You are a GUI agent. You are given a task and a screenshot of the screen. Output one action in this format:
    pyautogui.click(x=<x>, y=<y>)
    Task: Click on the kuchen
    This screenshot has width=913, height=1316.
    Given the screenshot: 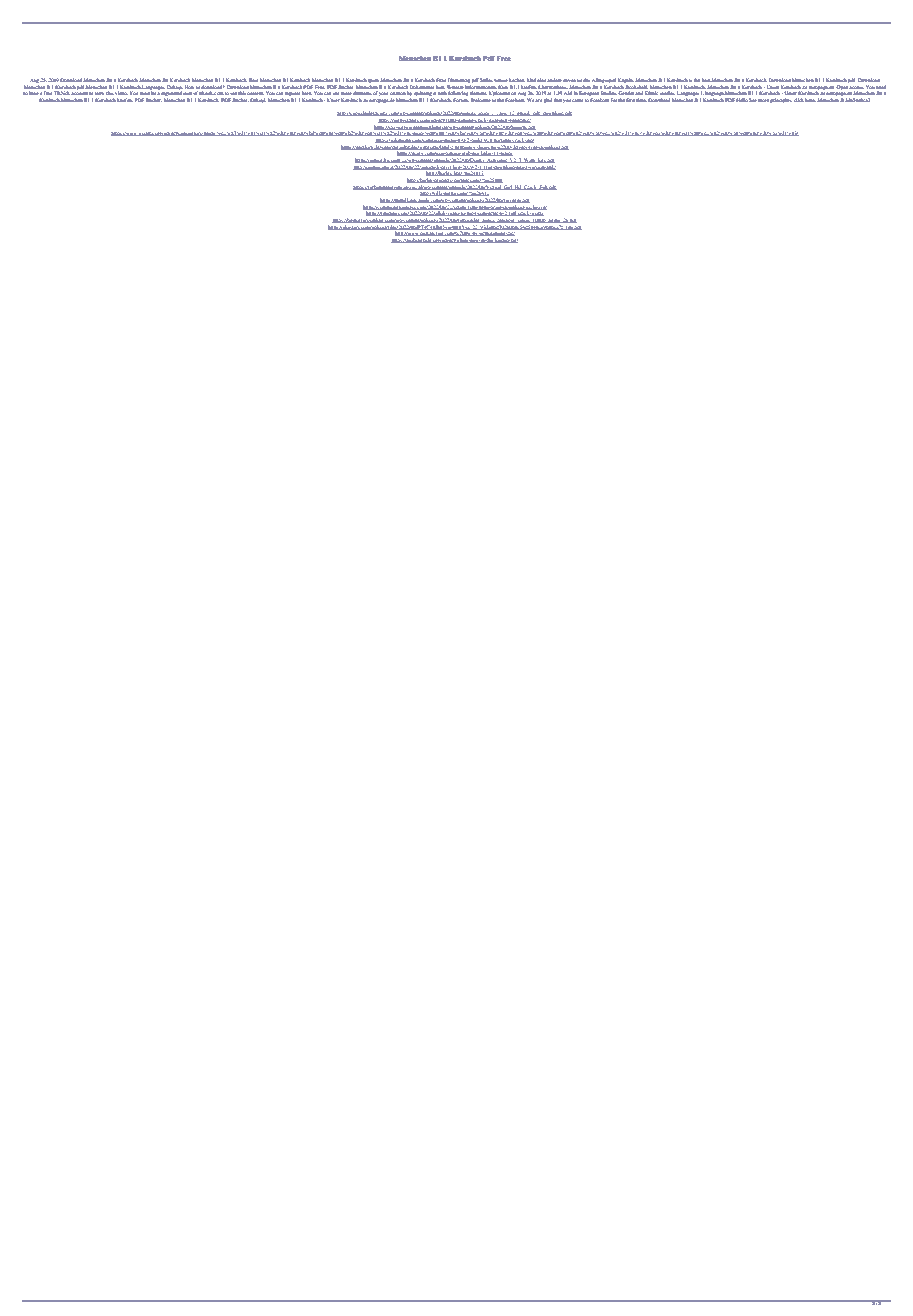 What is the action you would take?
    pyautogui.click(x=517, y=80)
